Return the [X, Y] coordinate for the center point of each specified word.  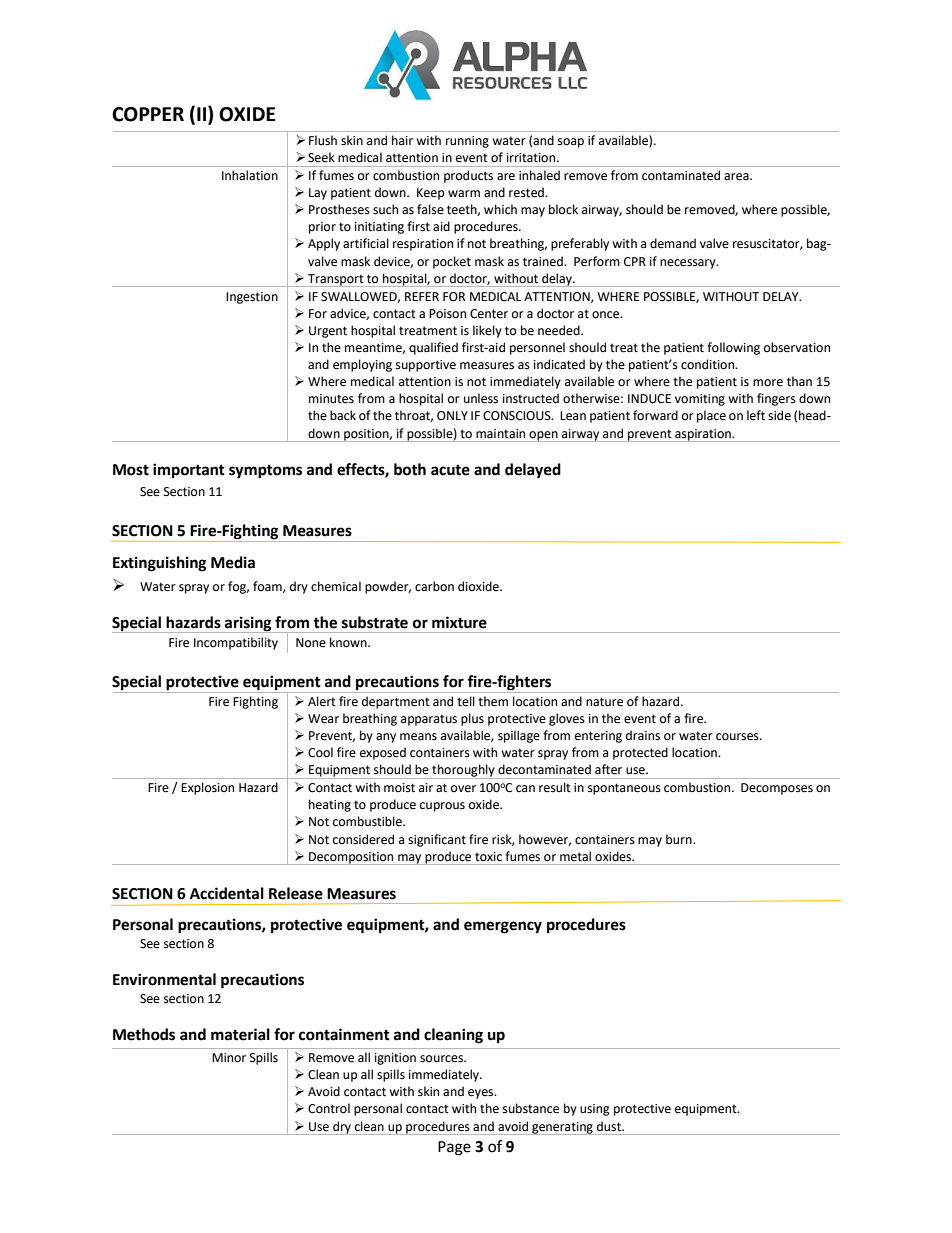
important [189, 471]
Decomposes [777, 789]
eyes [482, 1094]
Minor [229, 1058]
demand [673, 243]
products [468, 176]
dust [610, 1126]
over [463, 789]
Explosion [207, 788]
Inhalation [250, 175]
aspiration [703, 435]
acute [450, 470]
